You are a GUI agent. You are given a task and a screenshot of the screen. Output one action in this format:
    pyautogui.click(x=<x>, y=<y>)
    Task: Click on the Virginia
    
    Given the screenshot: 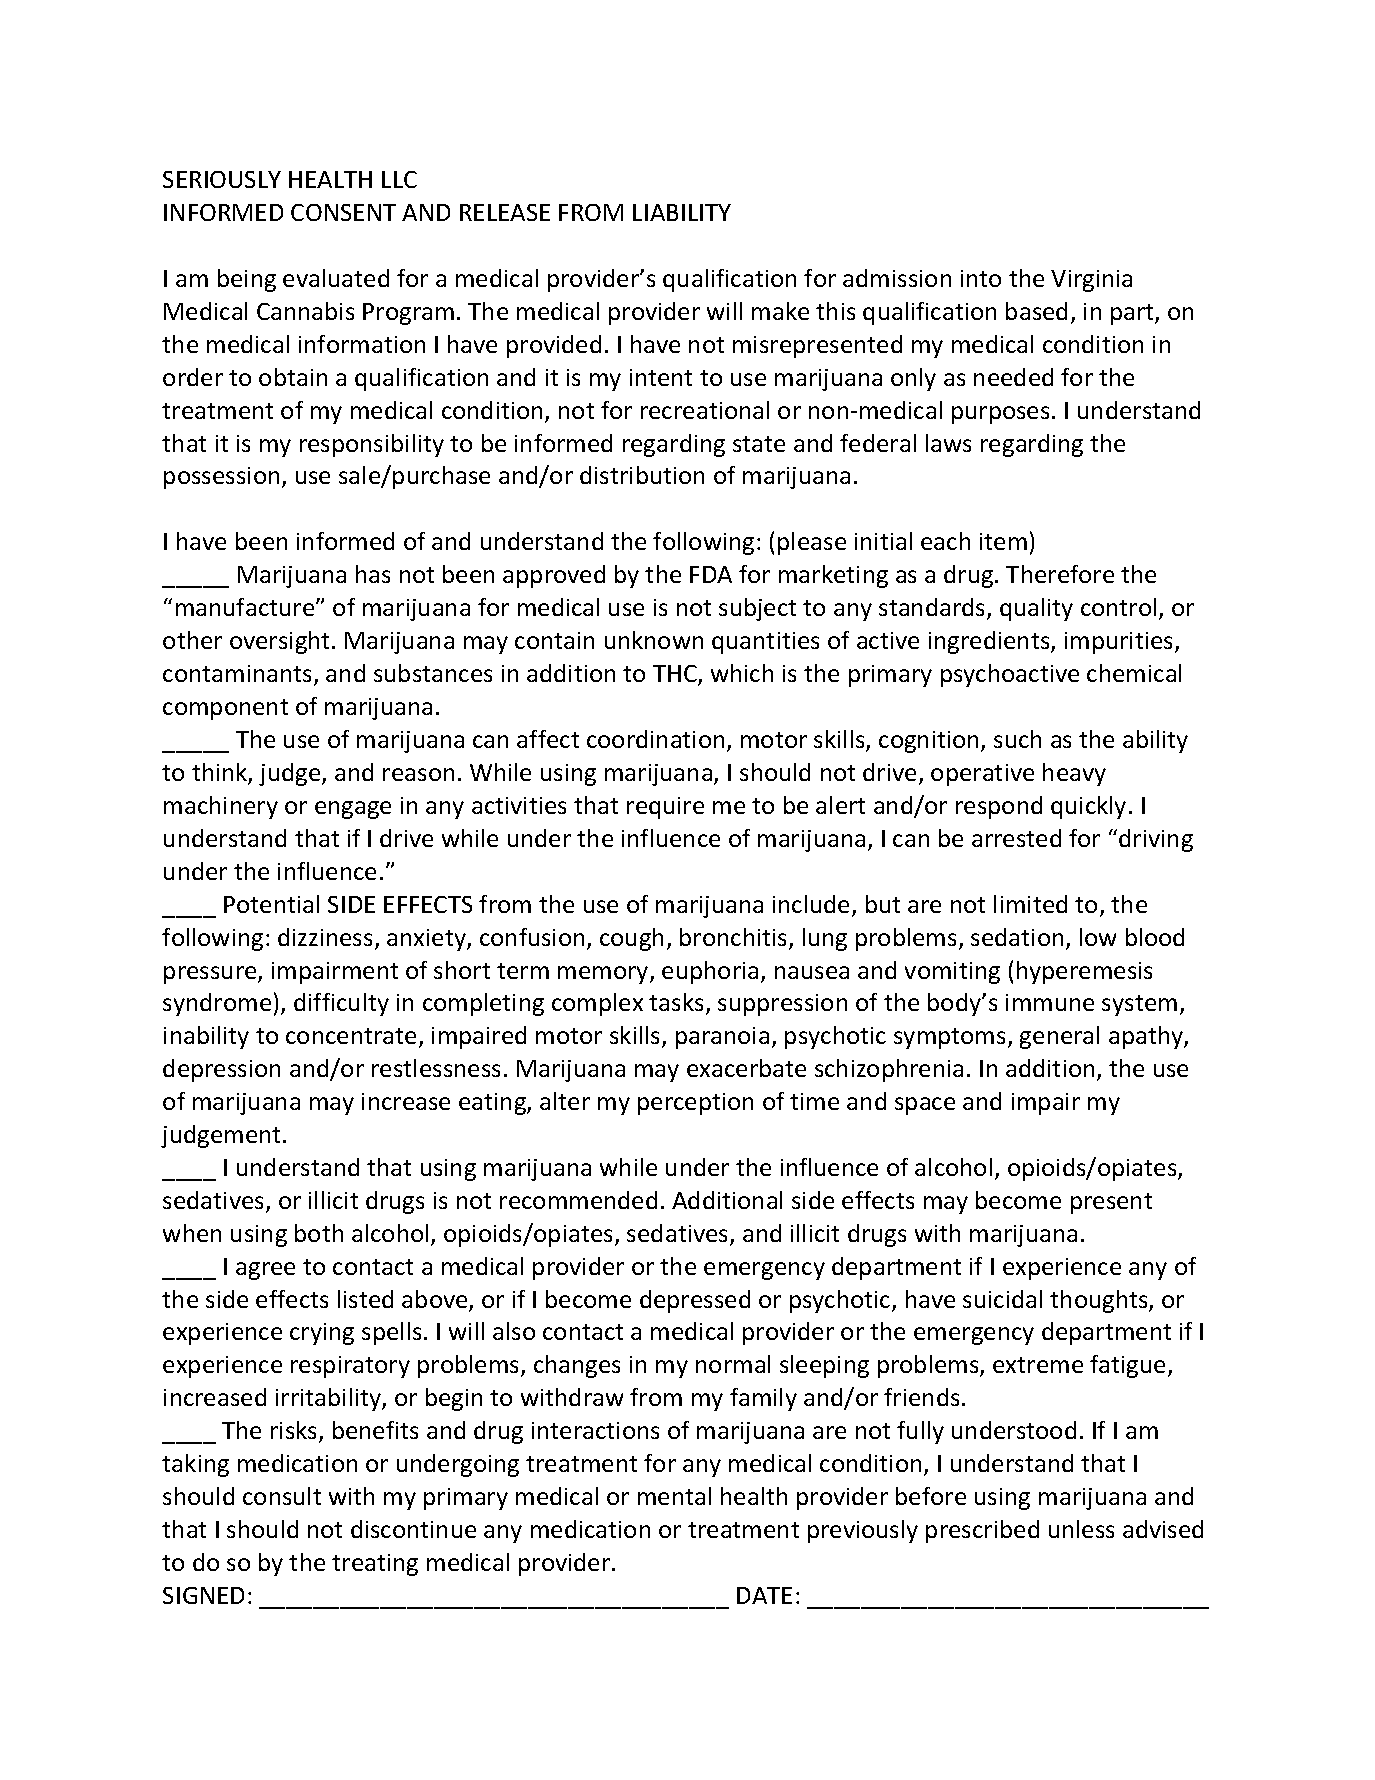 What is the action you would take?
    pyautogui.click(x=1091, y=281)
